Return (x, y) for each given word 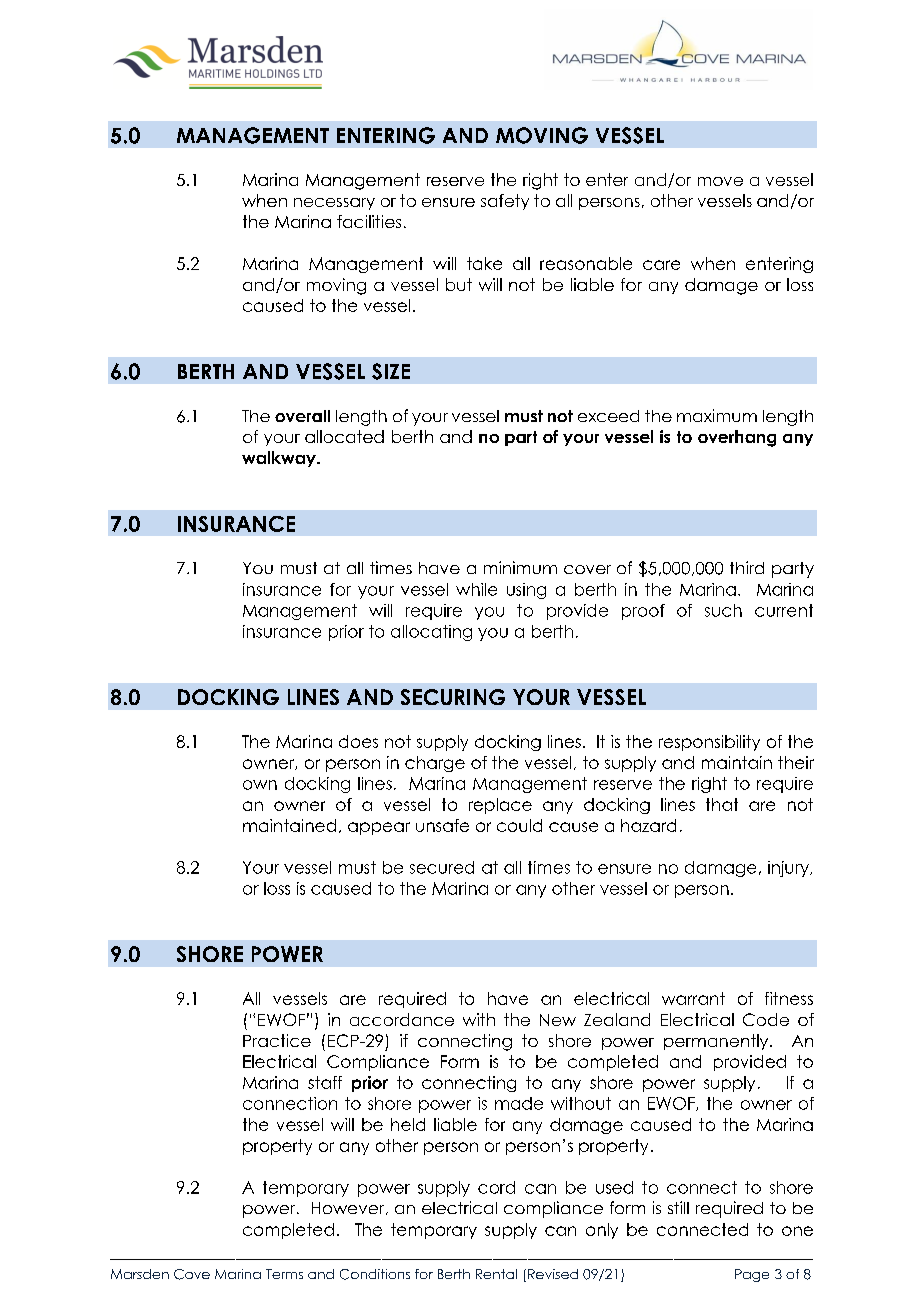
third (747, 567)
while (476, 589)
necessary (334, 204)
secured (442, 867)
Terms (284, 1274)
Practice (277, 1040)
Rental (496, 1274)
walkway (280, 459)
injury (789, 869)
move (720, 181)
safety (505, 202)
